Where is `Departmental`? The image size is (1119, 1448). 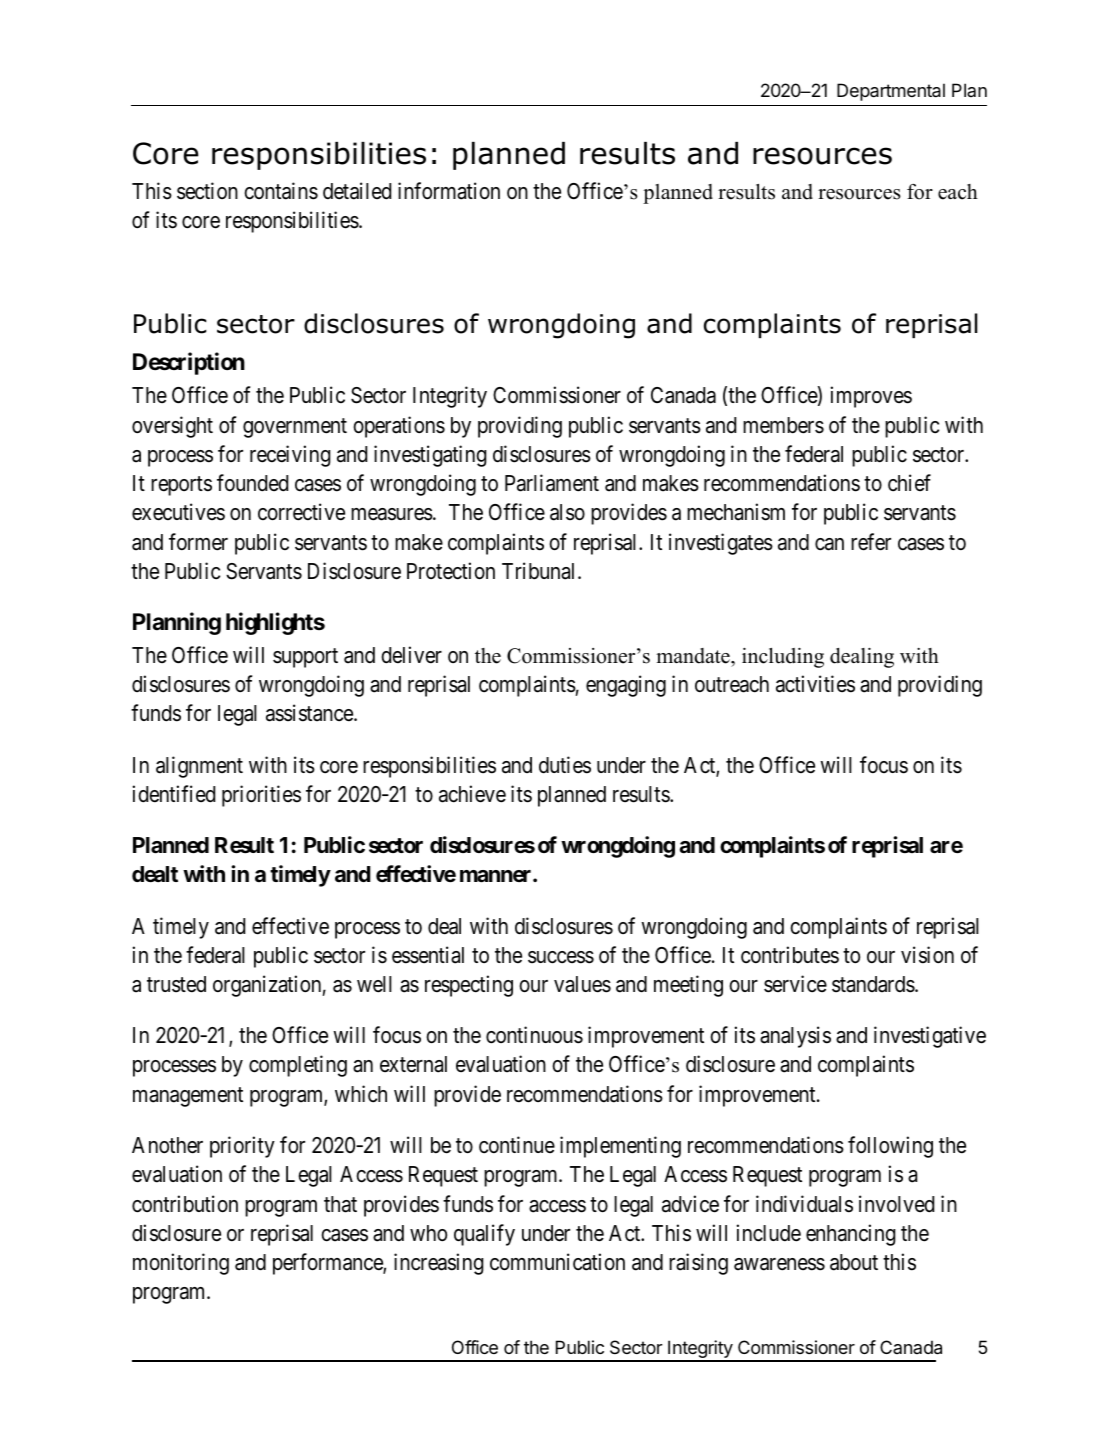 Departmental is located at coordinates (891, 92).
